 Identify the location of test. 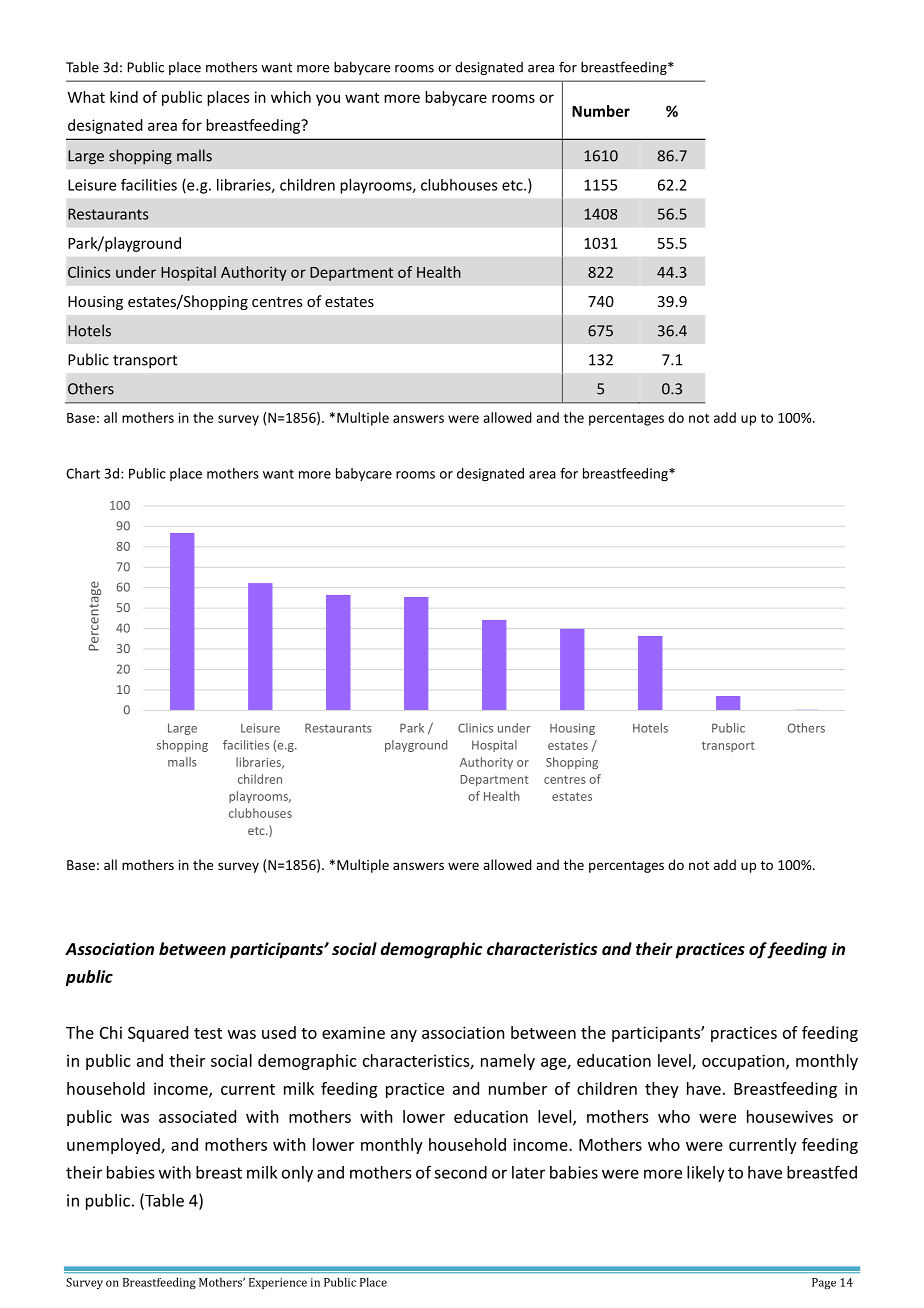
(208, 1033).
